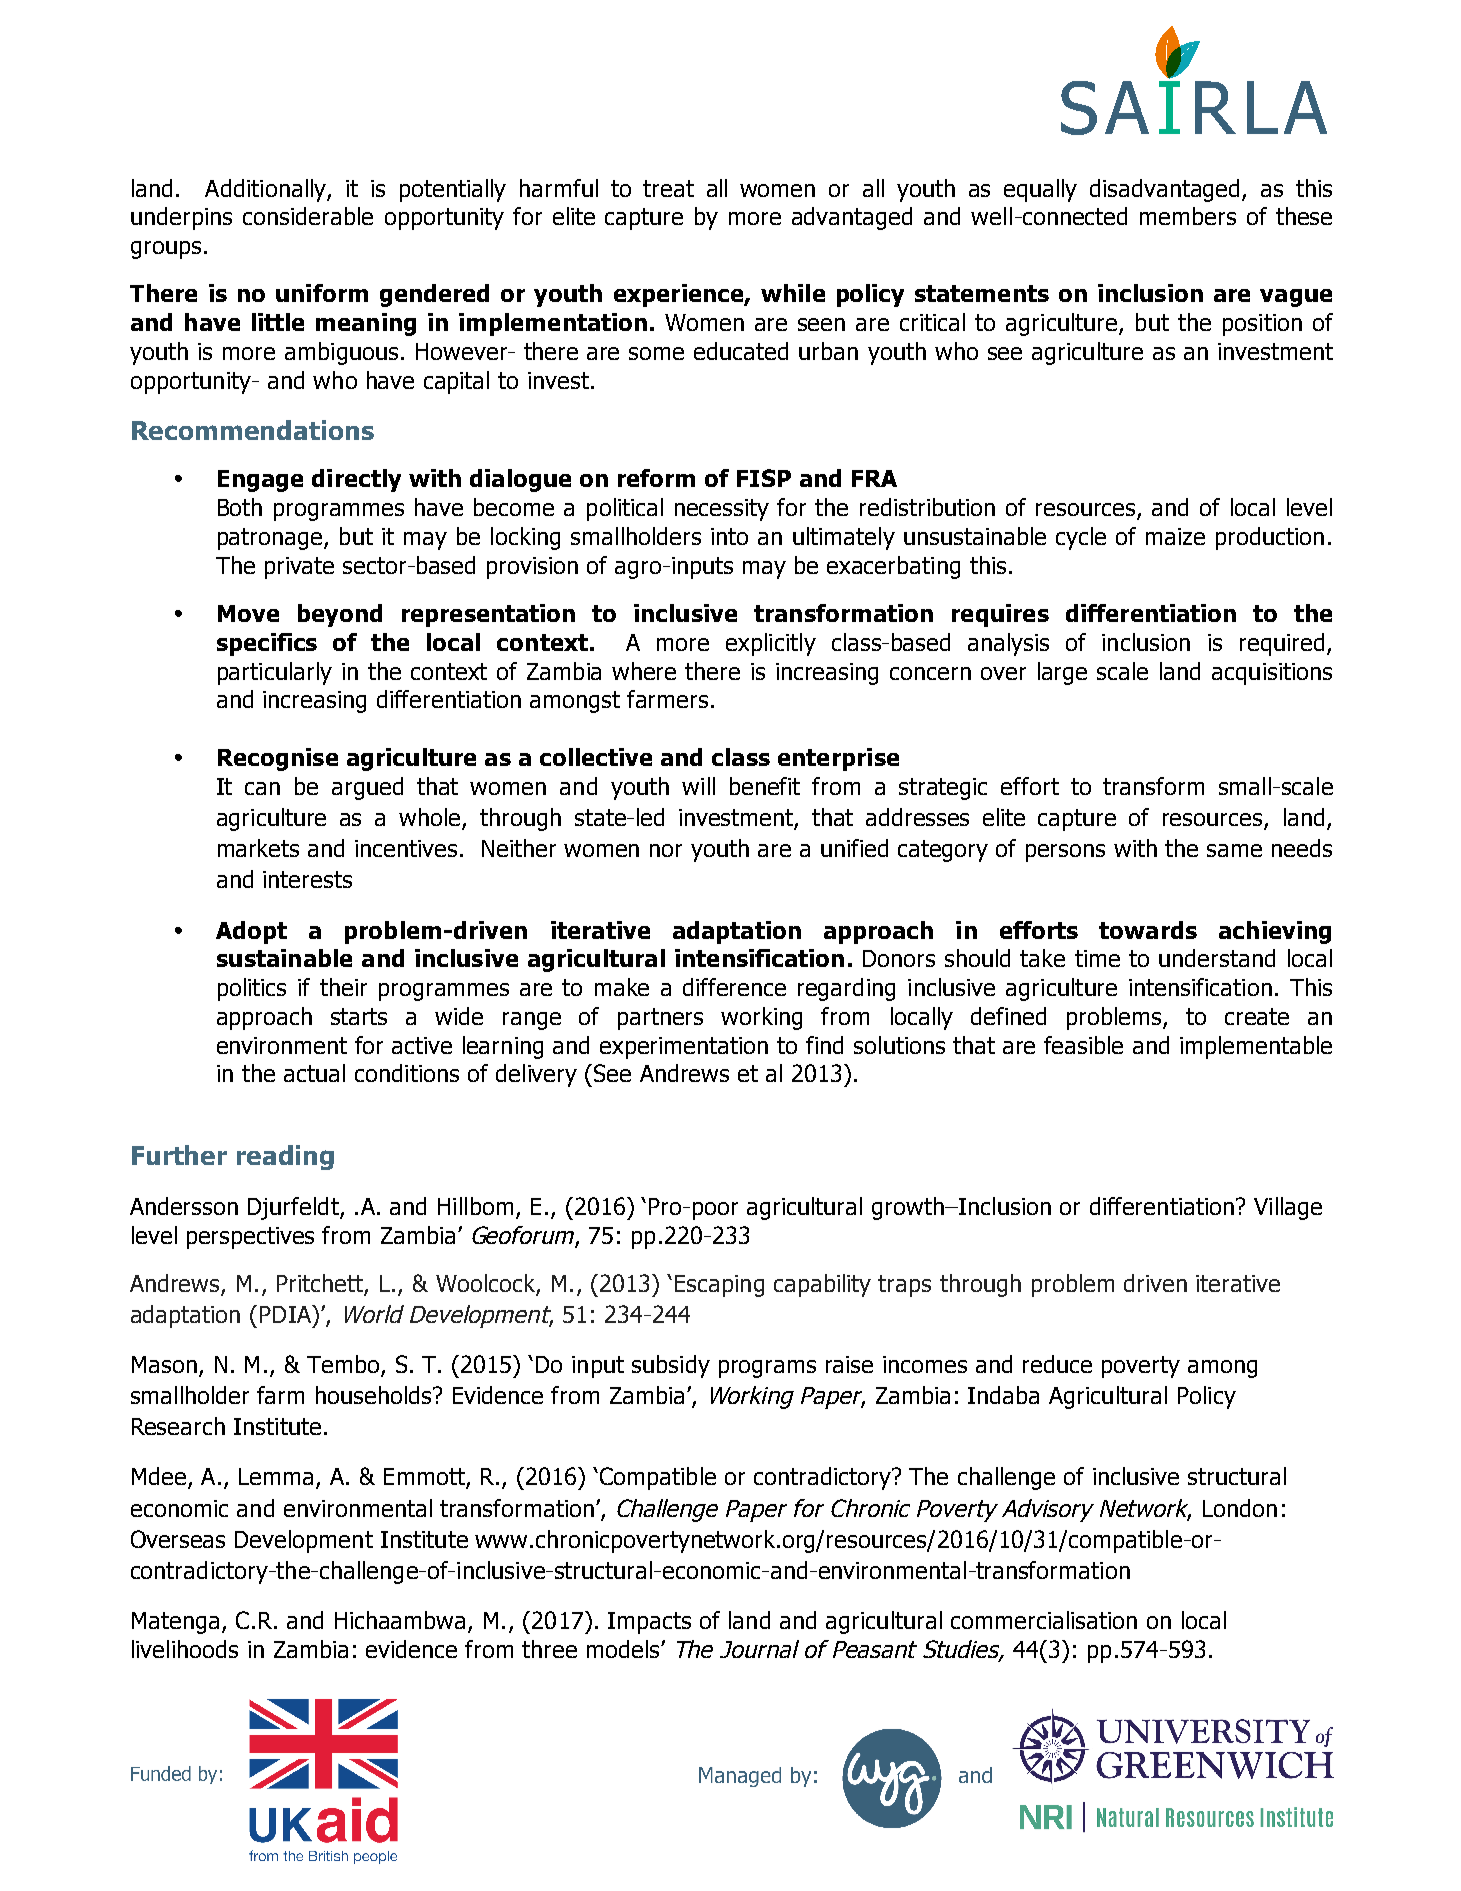  Describe the element at coordinates (250, 1238) in the page. I see `perspectives` at that location.
